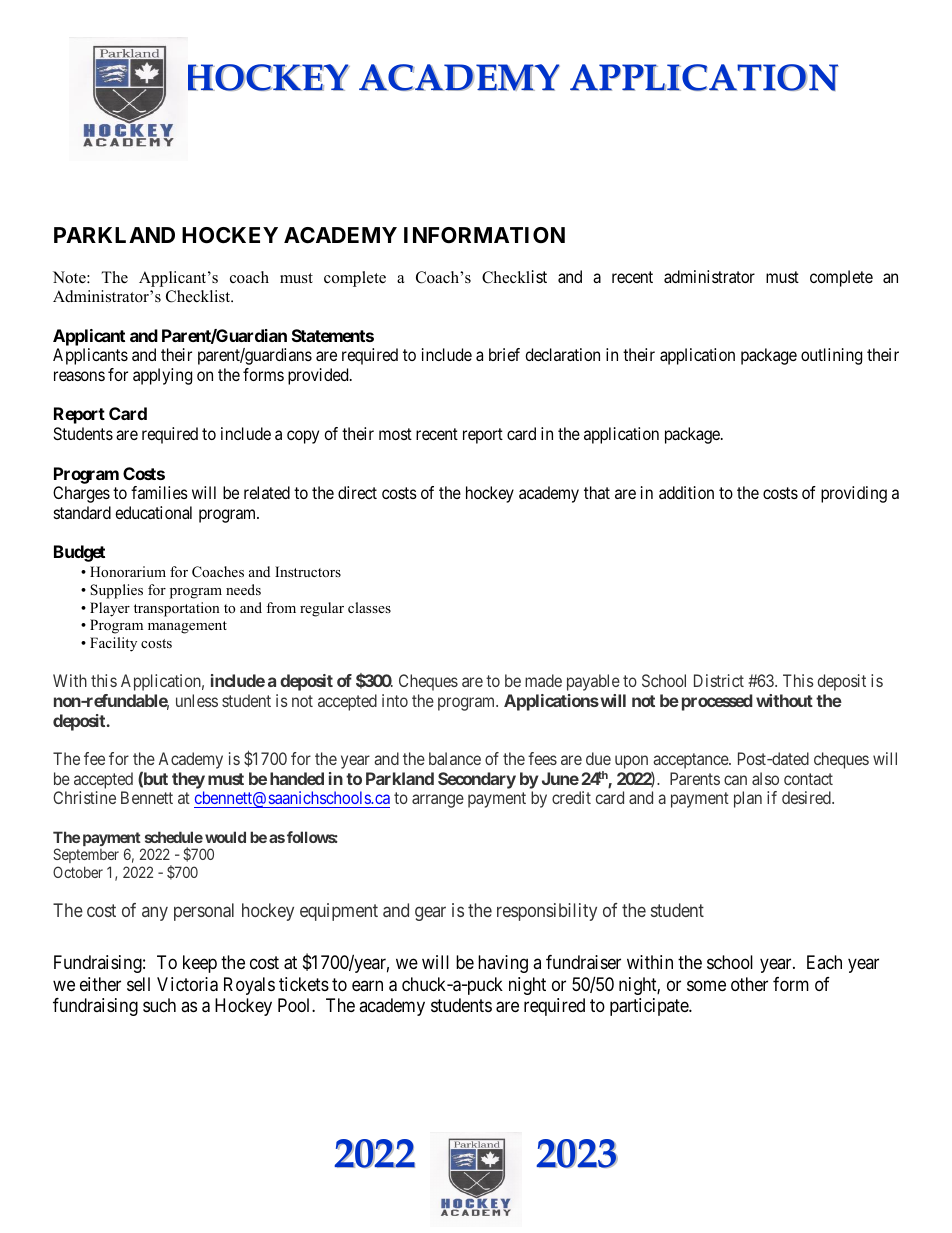 The width and height of the screenshot is (952, 1233). I want to click on outlining, so click(831, 356).
